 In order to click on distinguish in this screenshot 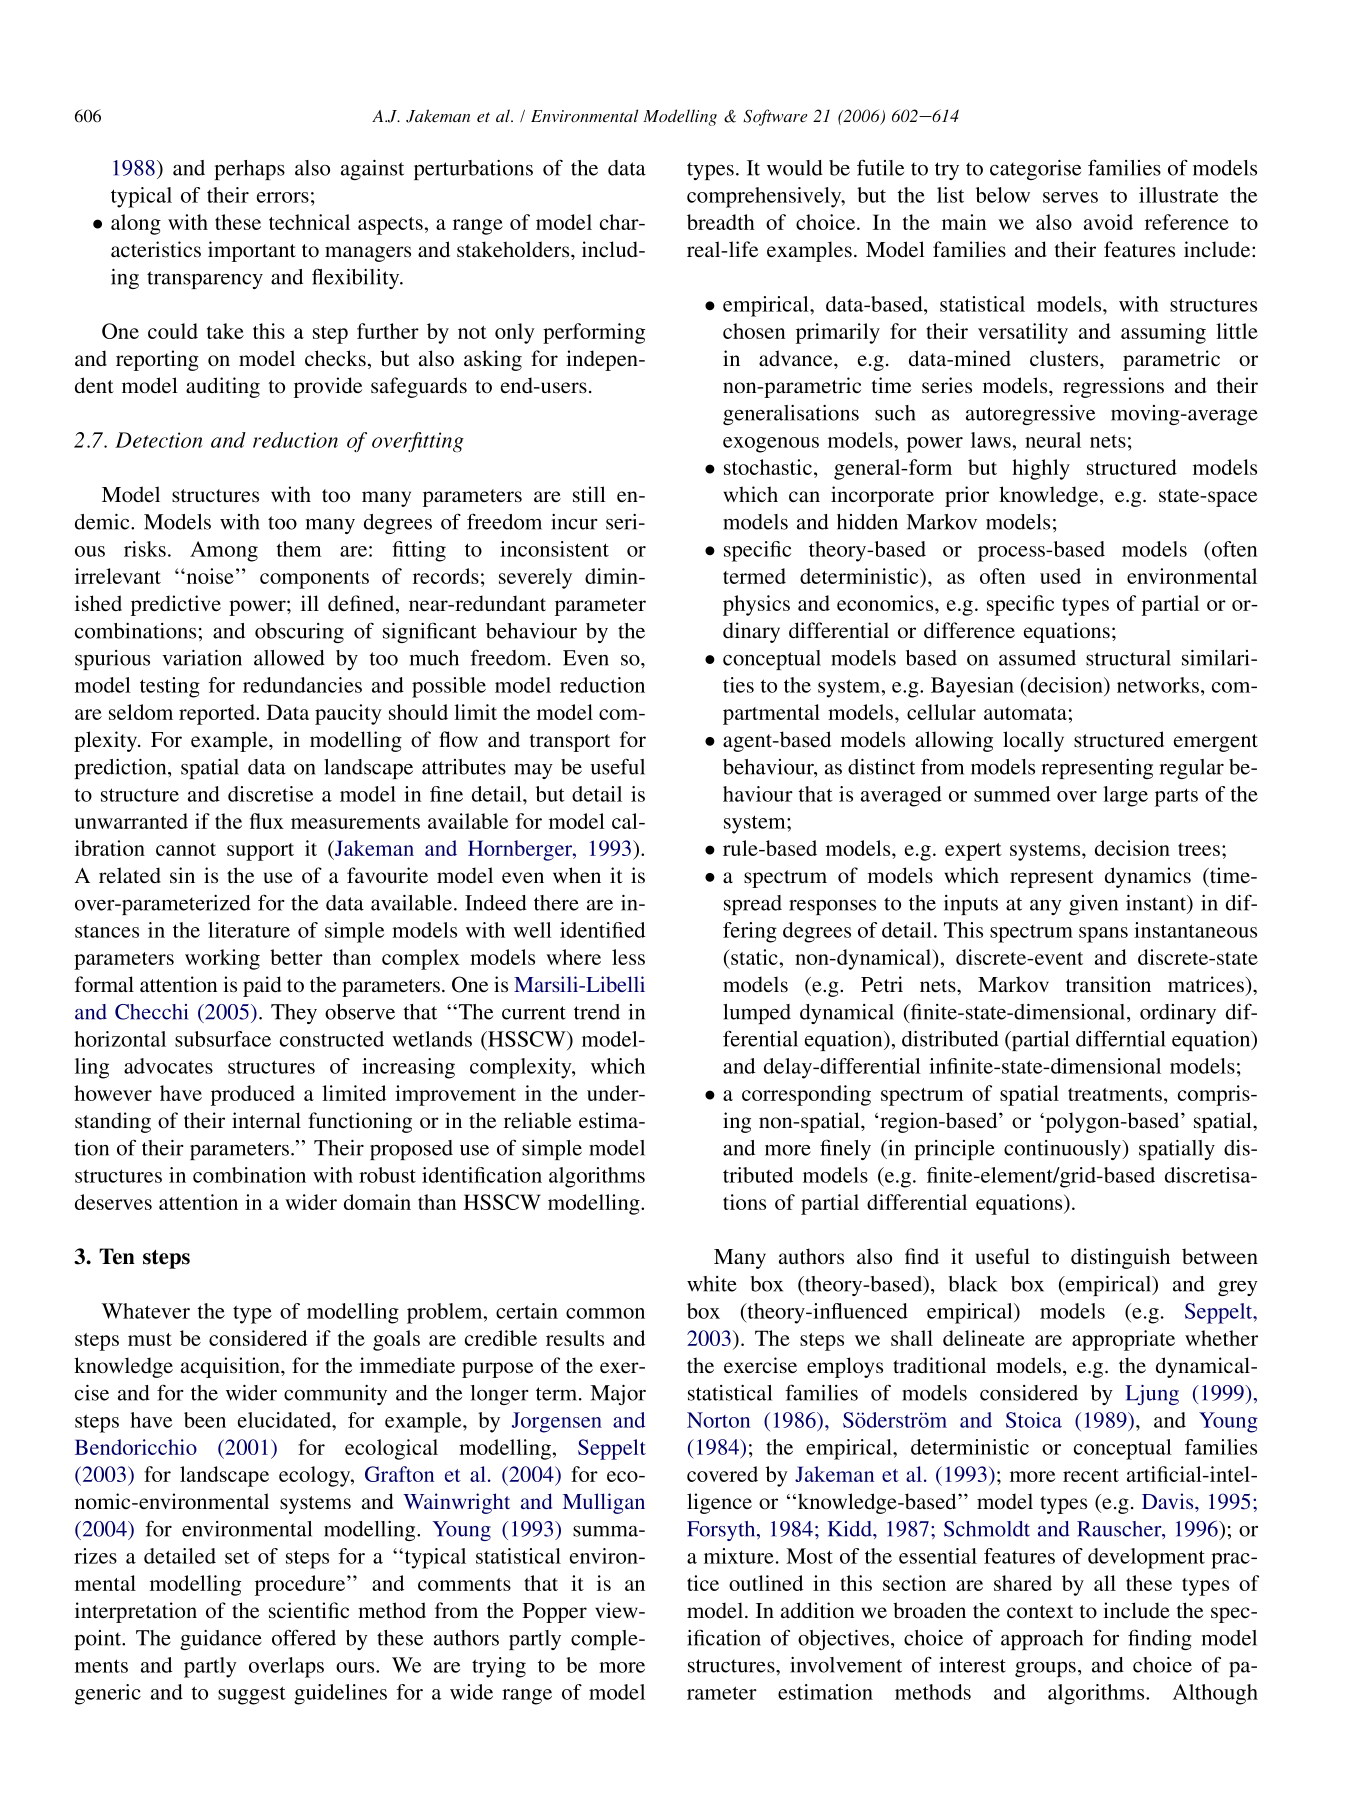, I will do `click(1120, 1258)`.
